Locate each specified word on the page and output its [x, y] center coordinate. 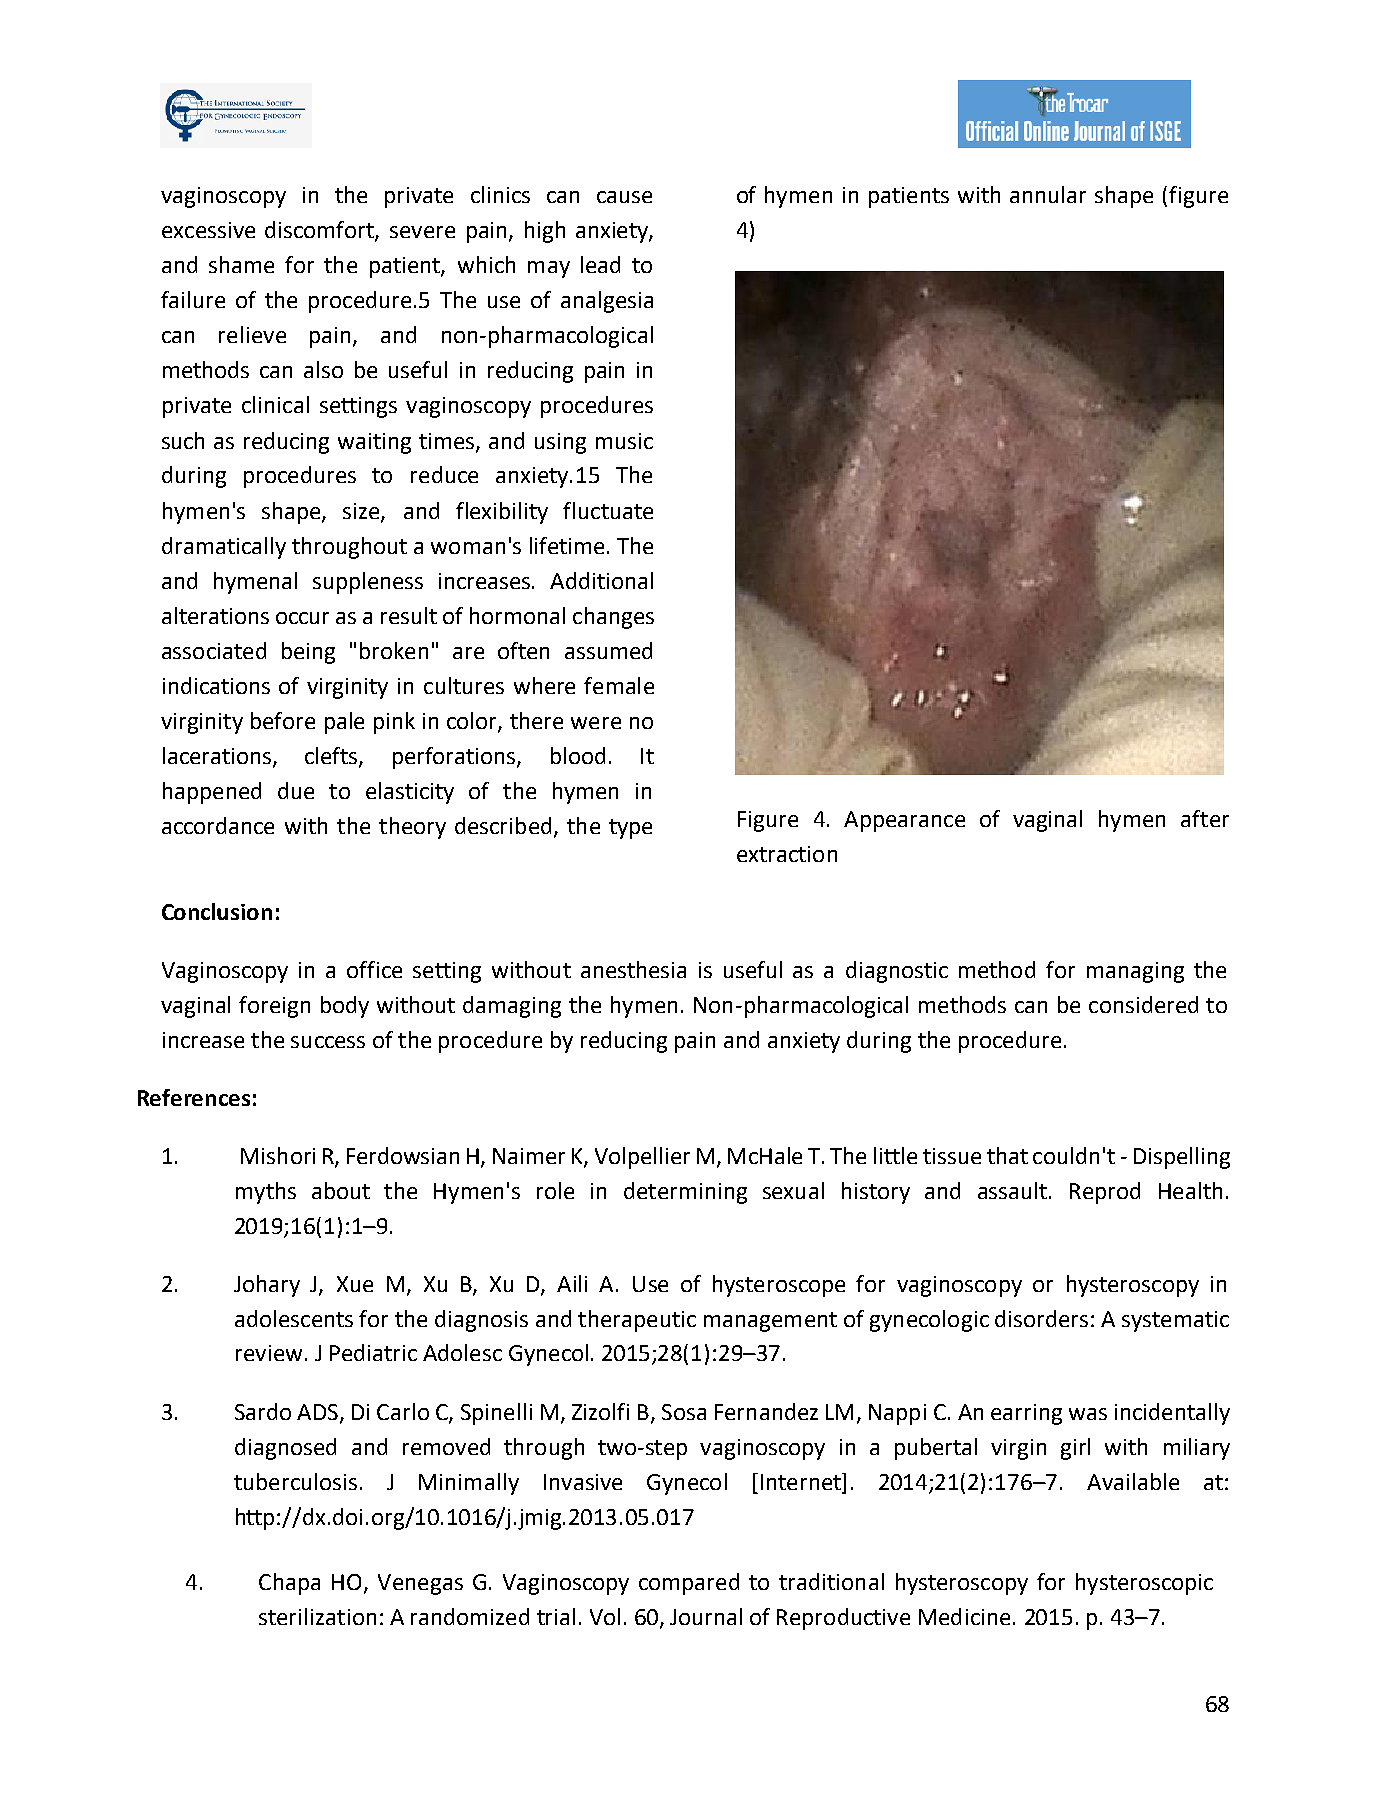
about [341, 1190]
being [308, 653]
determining [685, 1193]
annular [1048, 194]
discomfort [320, 231]
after [1205, 818]
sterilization [317, 1616]
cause [624, 197]
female [619, 685]
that [1007, 1155]
